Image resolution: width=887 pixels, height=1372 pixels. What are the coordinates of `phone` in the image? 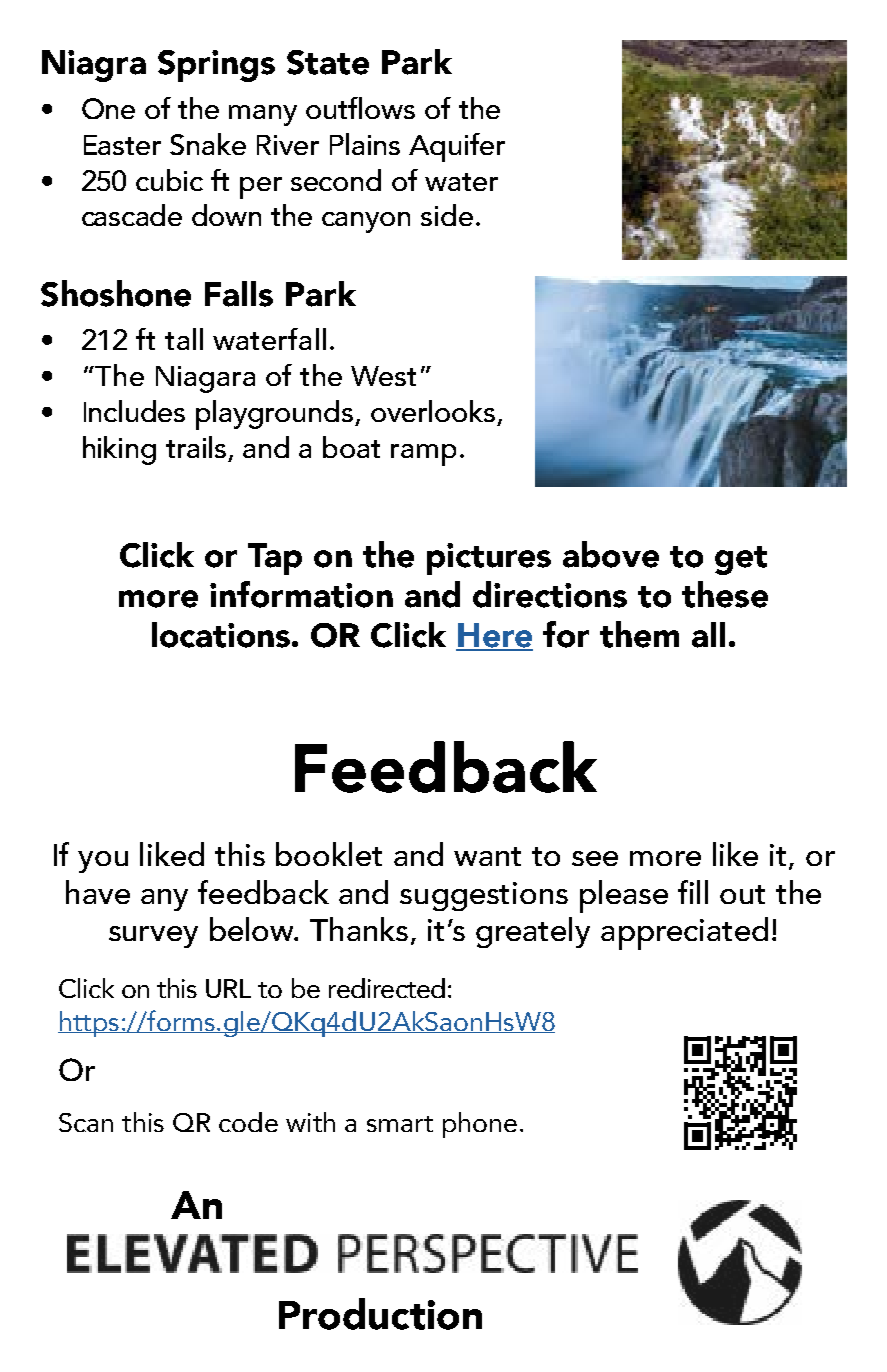 It's located at (480, 1125).
